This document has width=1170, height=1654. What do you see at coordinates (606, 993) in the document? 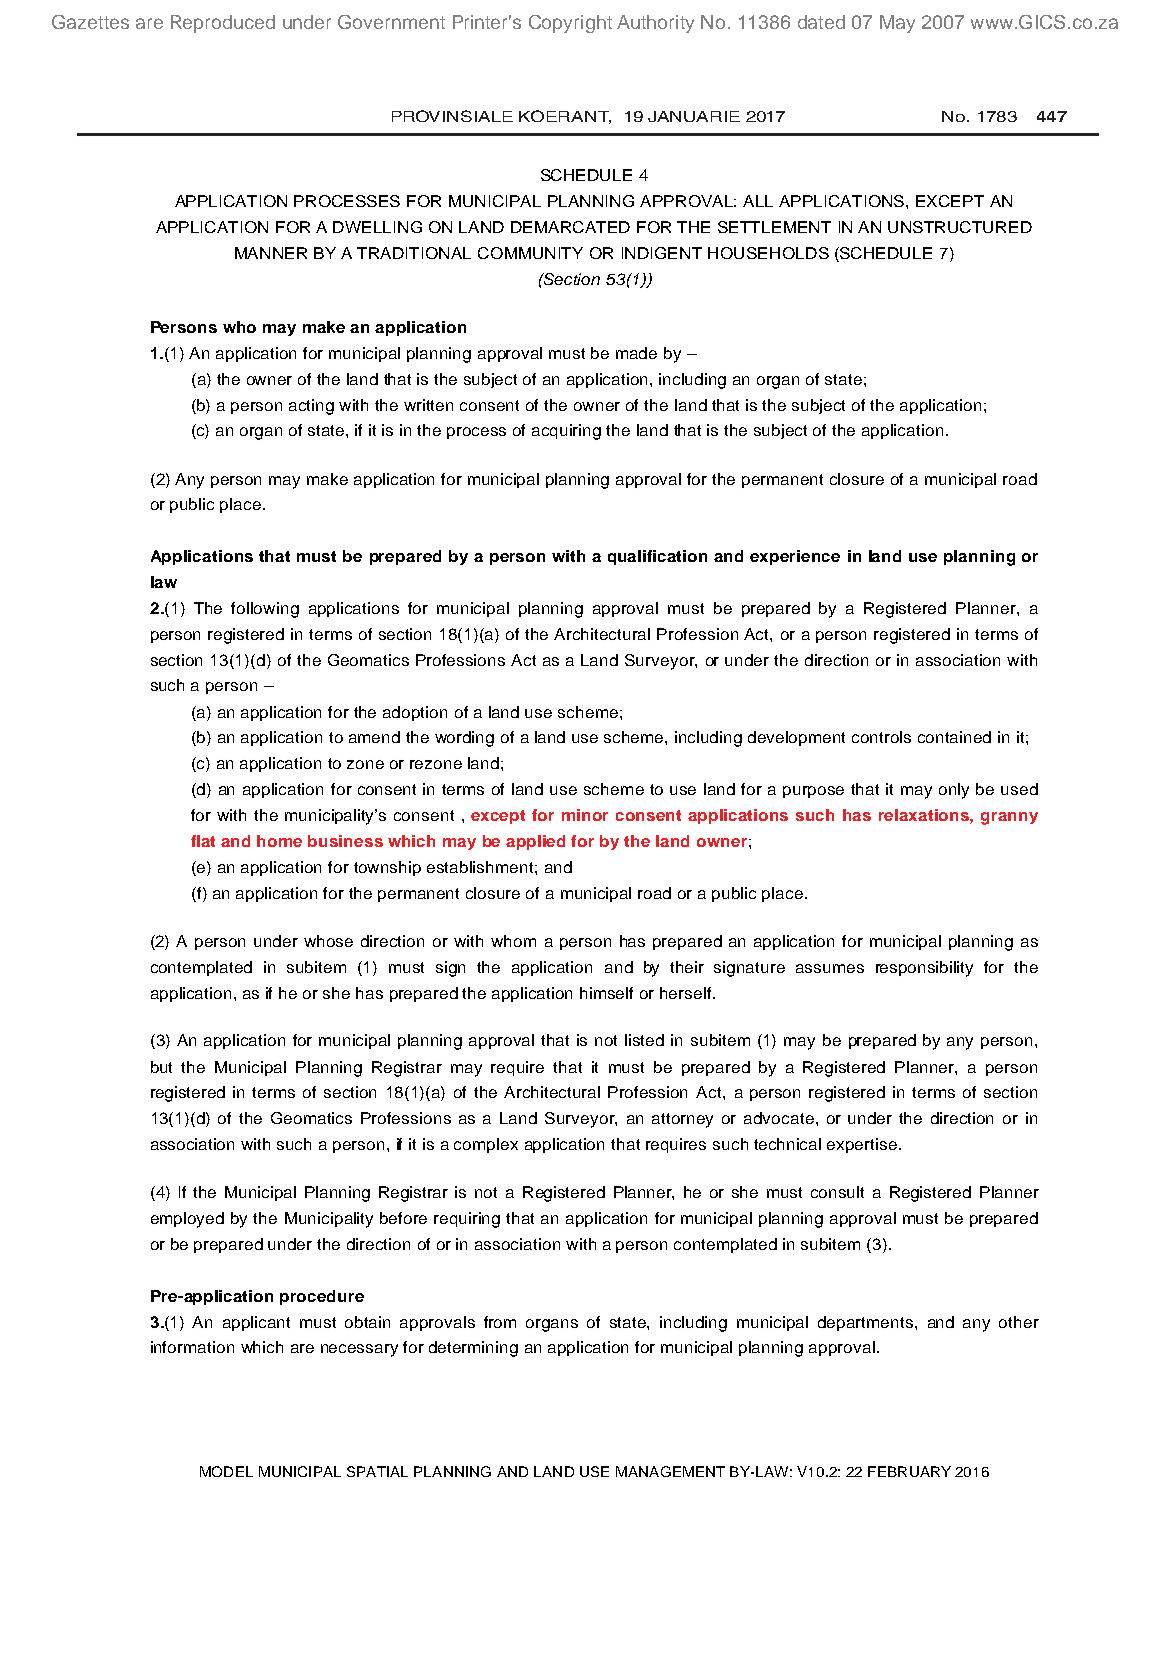
I see `himself` at bounding box center [606, 993].
